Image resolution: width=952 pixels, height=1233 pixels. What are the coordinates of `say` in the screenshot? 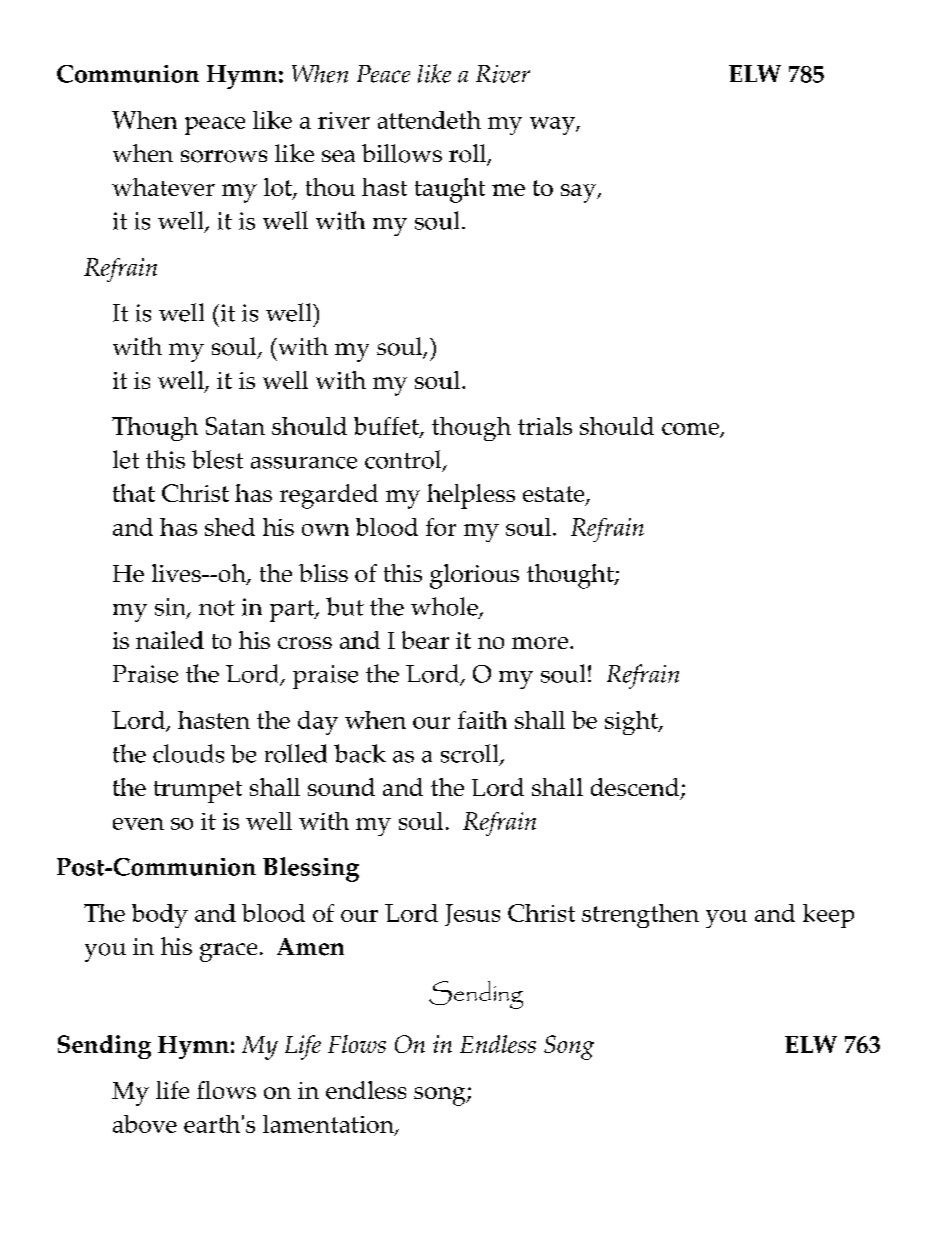 It's located at (580, 193).
